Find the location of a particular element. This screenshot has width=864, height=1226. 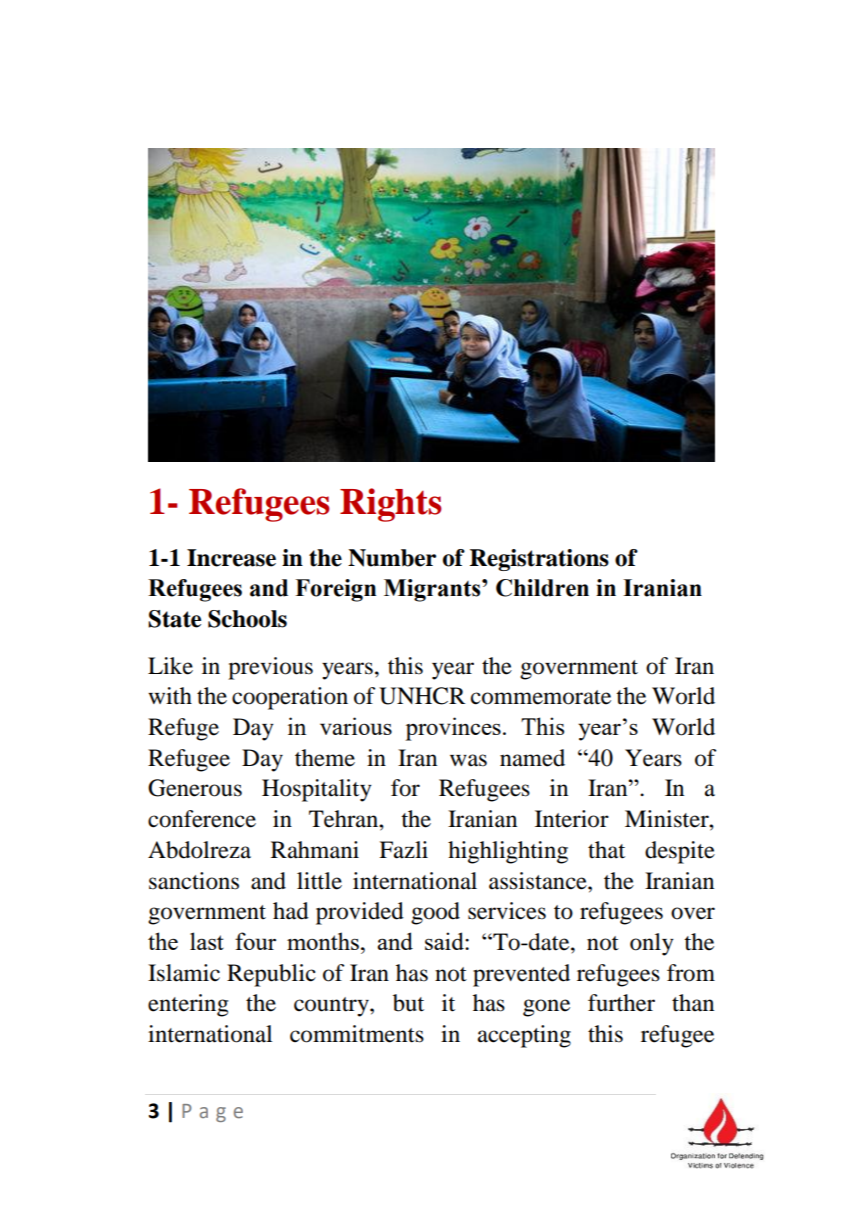

Rights is located at coordinates (391, 505).
